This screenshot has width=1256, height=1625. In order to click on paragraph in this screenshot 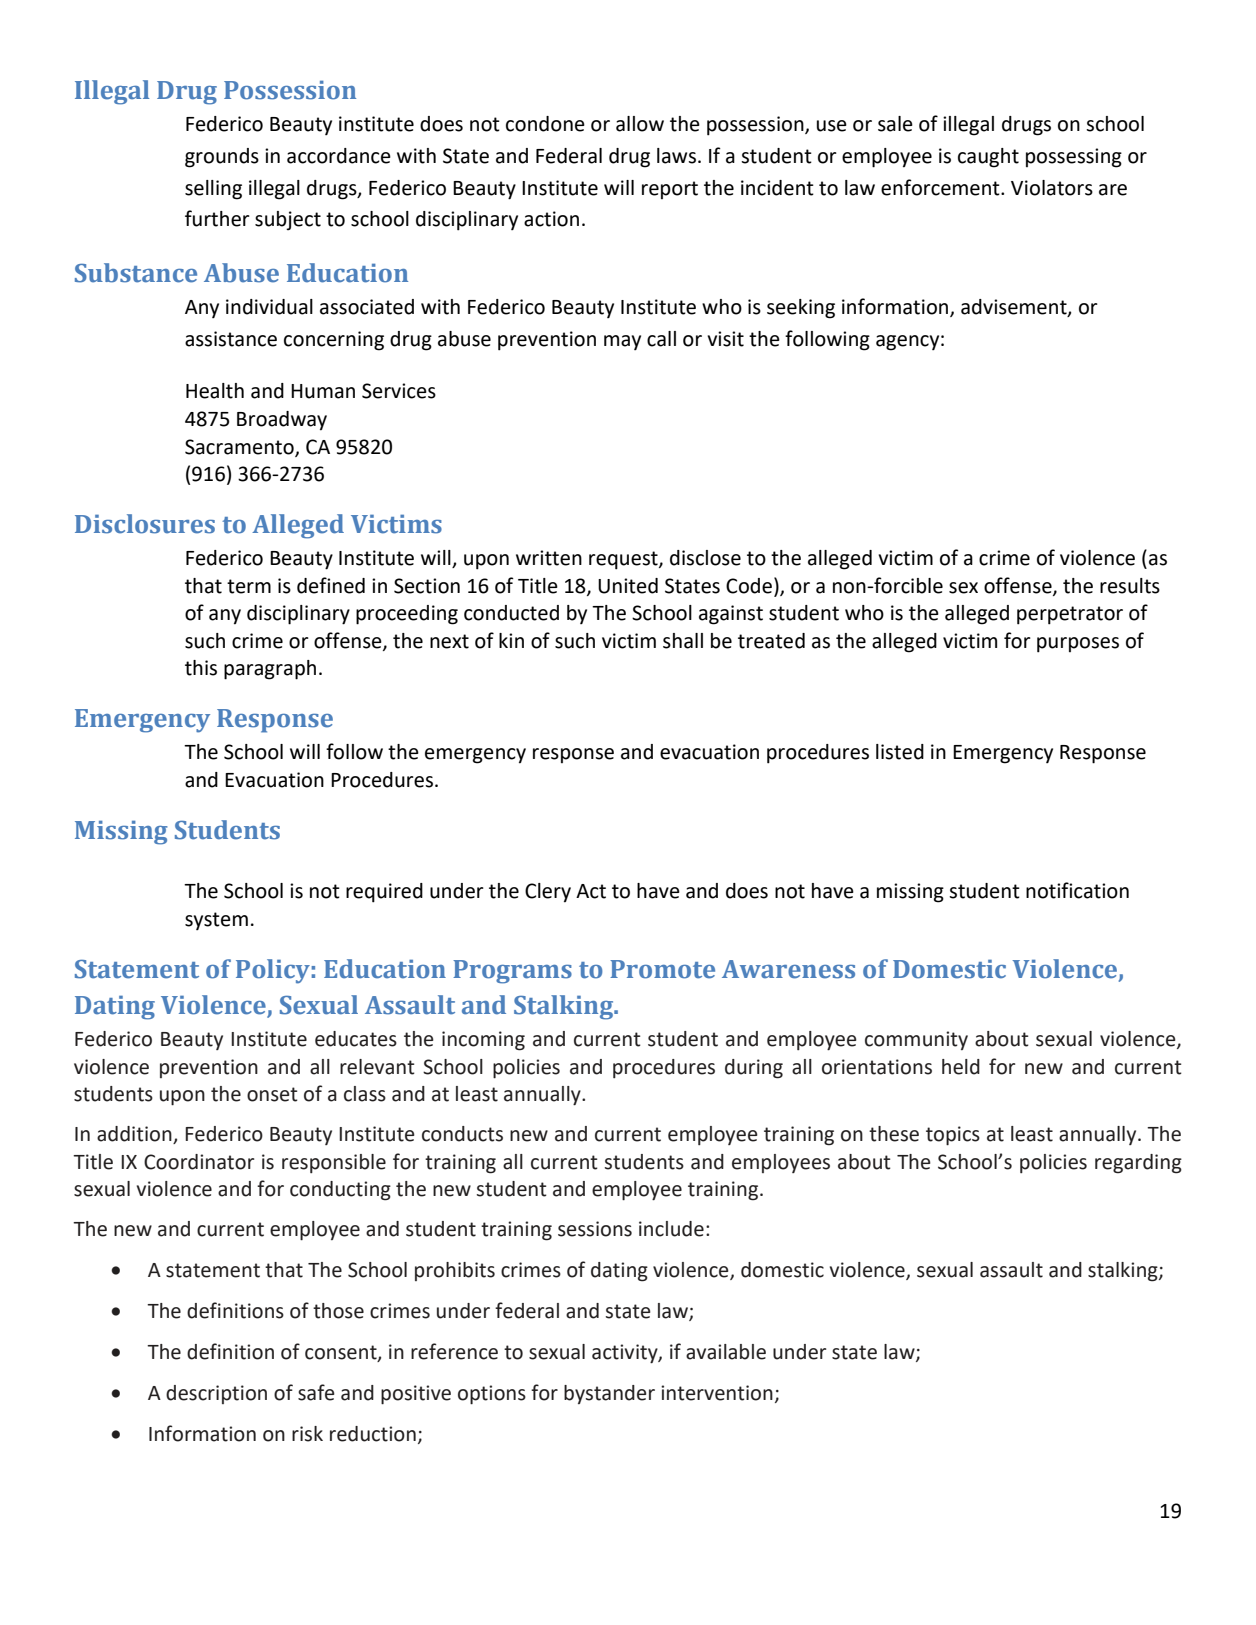, I will do `click(270, 670)`.
